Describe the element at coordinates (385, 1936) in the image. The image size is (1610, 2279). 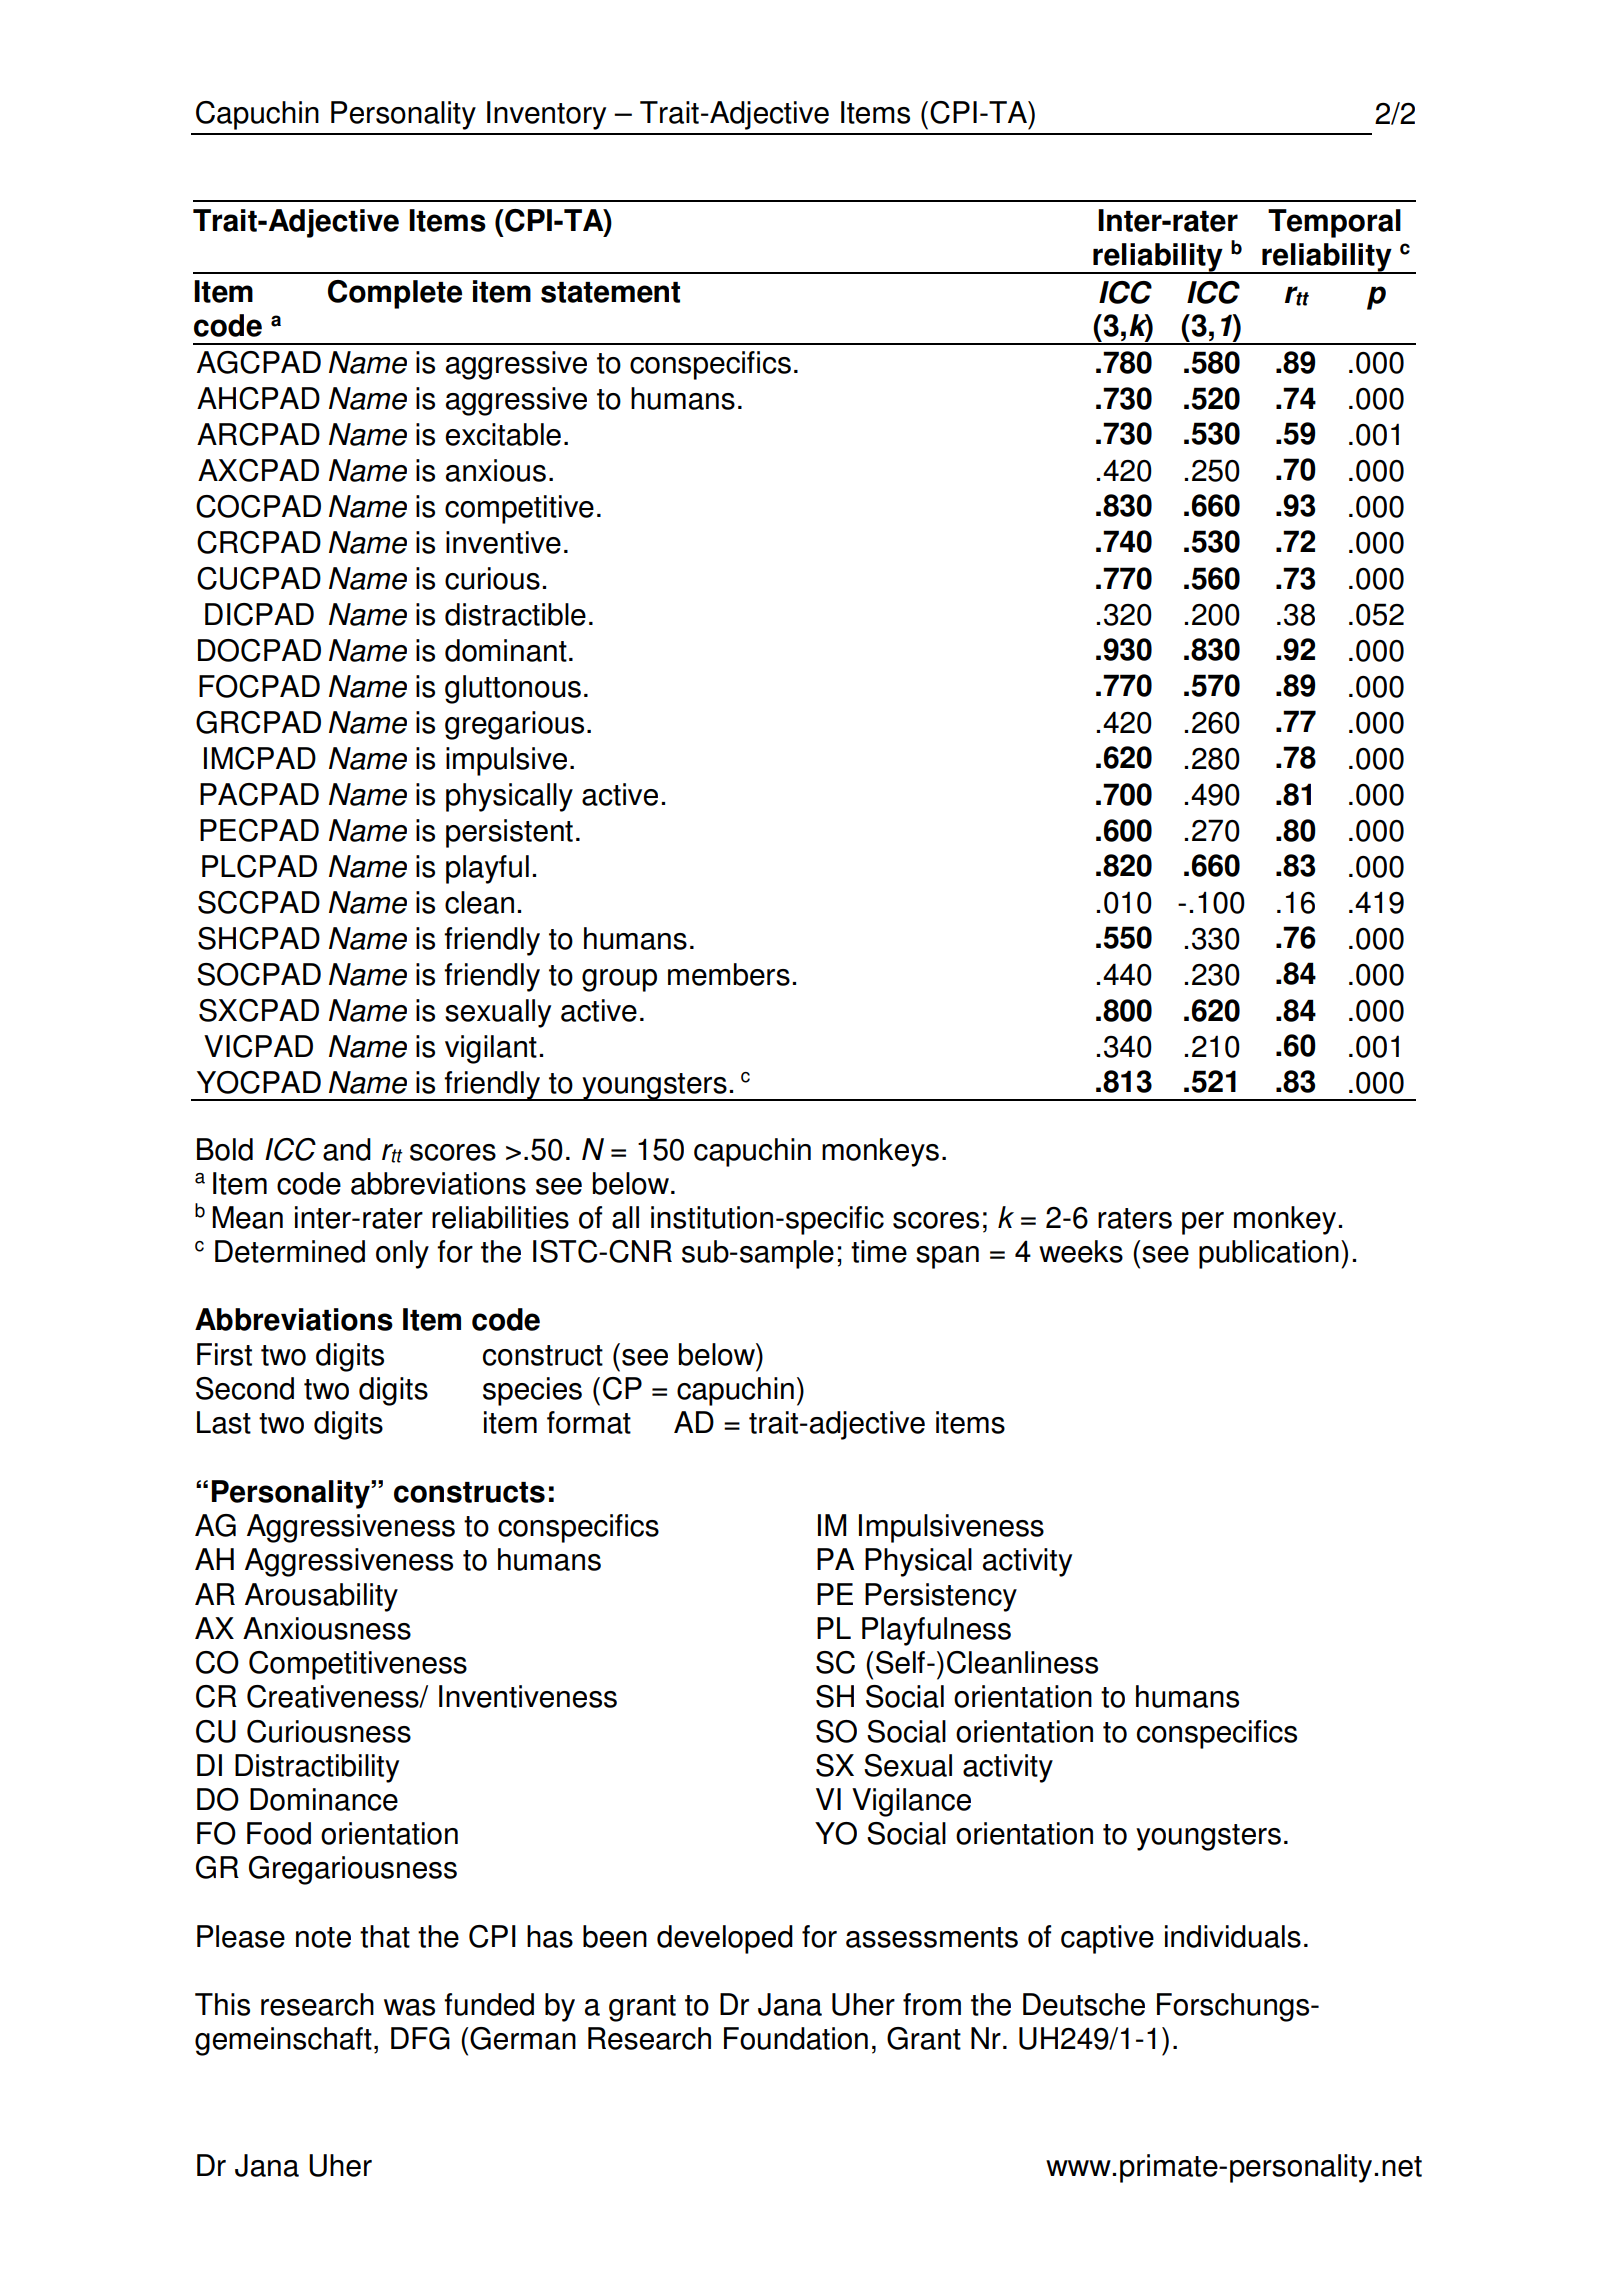
I see `that` at that location.
